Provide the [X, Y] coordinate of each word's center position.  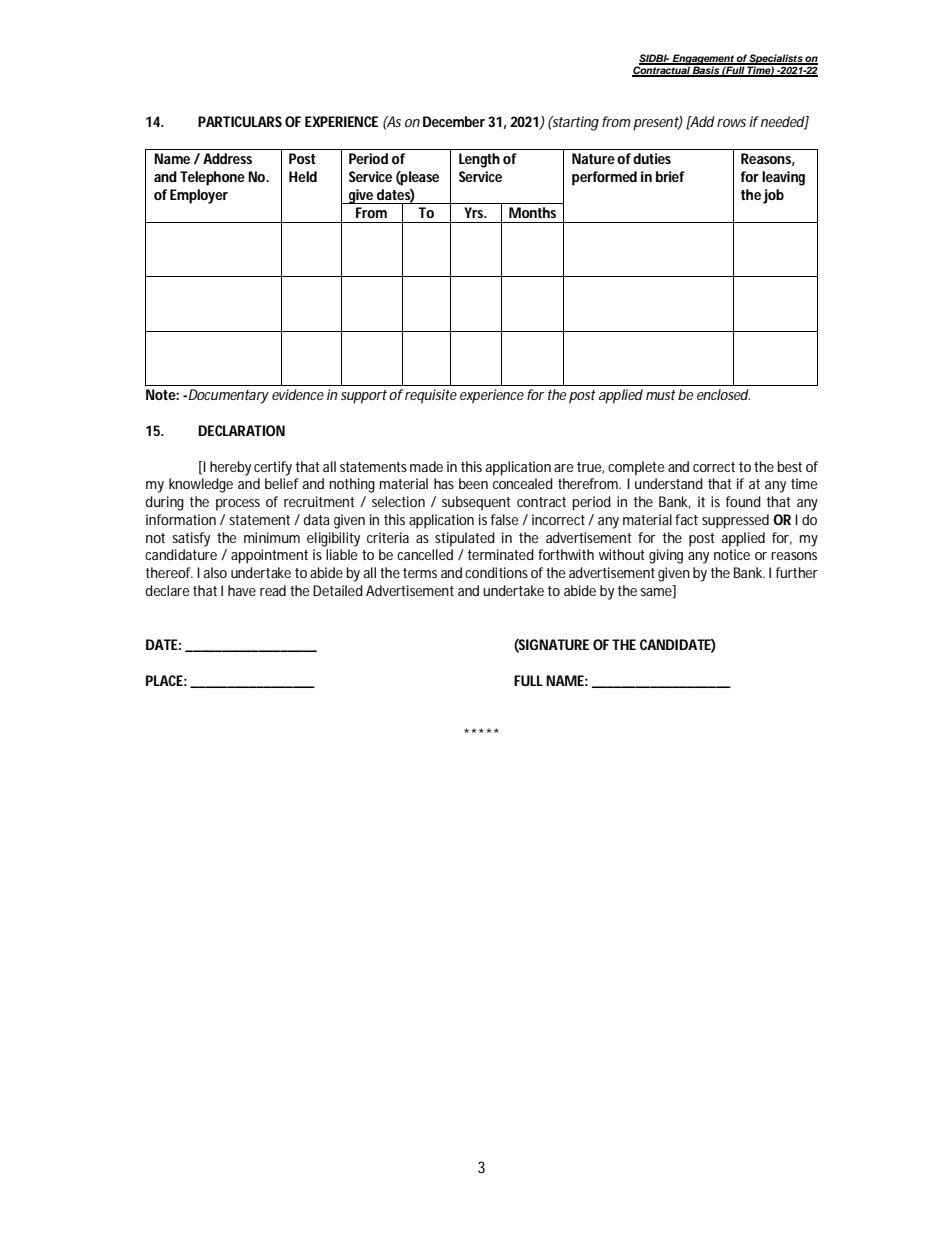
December [454, 121]
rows [731, 123]
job [773, 196]
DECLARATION [241, 430]
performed [604, 178]
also [215, 572]
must [661, 395]
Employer [199, 196]
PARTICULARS [240, 121]
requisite [431, 396]
